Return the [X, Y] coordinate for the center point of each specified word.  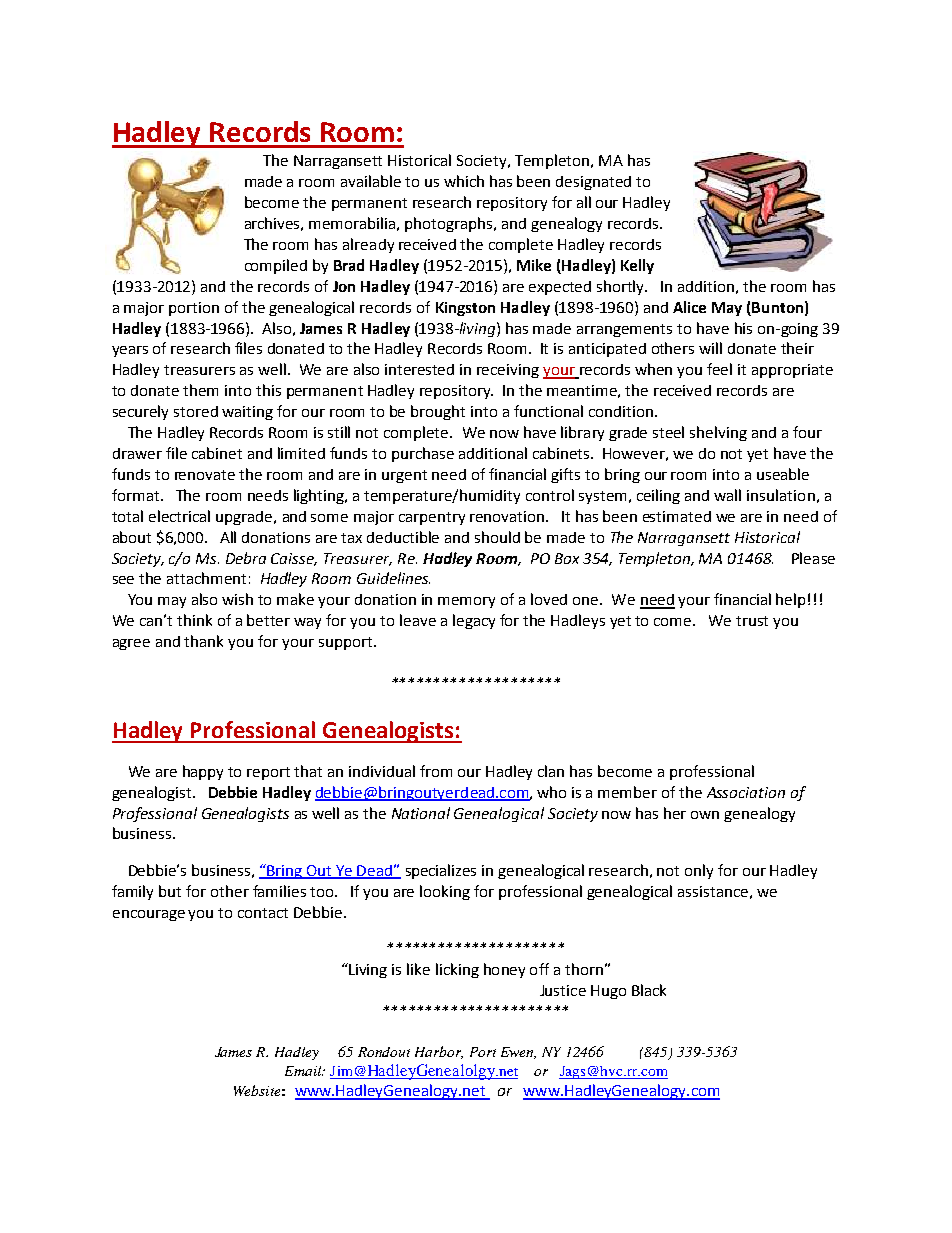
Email [304, 1071]
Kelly [637, 266]
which [464, 181]
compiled [276, 266]
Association [746, 792]
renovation [508, 516]
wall [727, 495]
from [436, 771]
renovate [205, 475]
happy [203, 772]
